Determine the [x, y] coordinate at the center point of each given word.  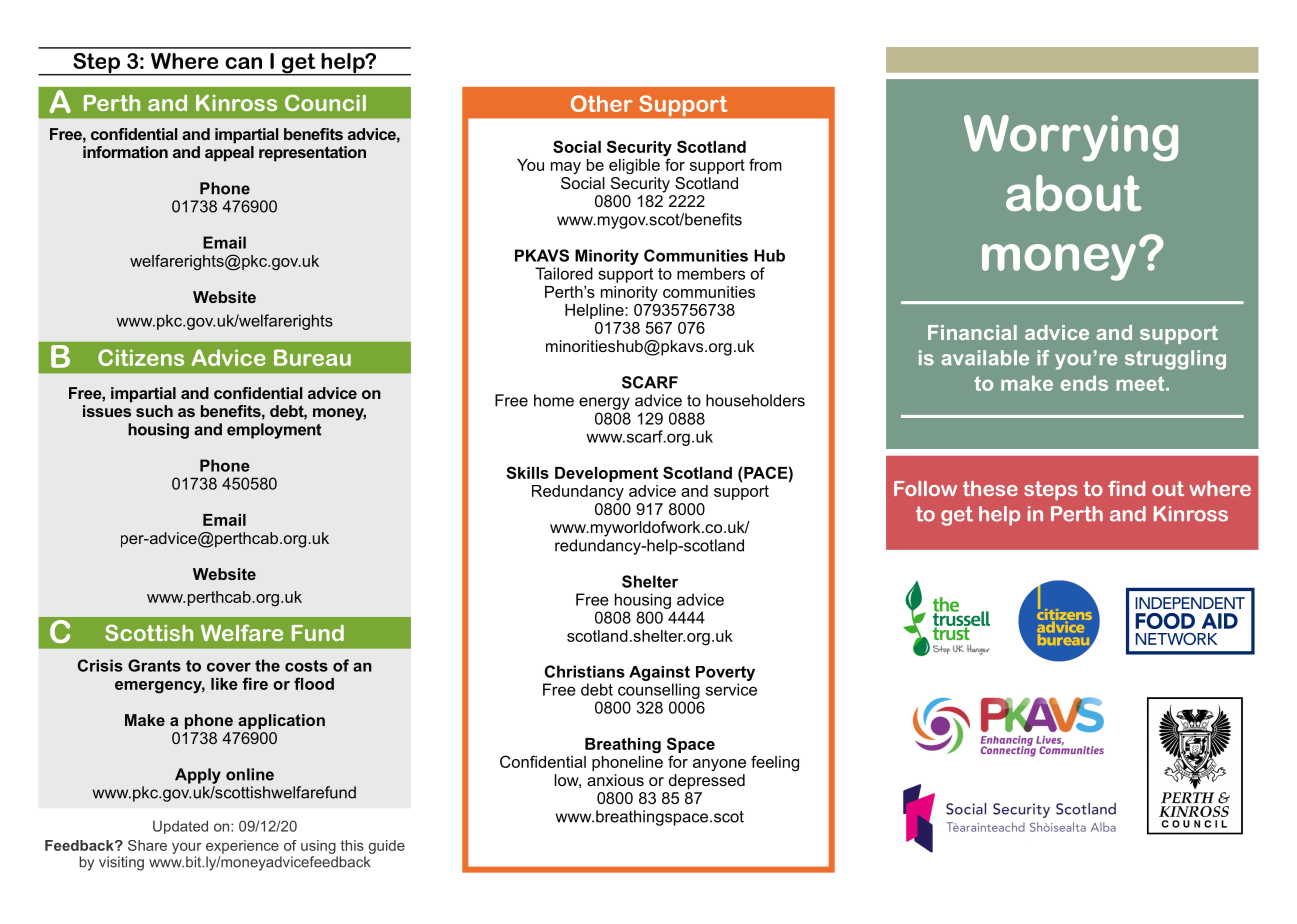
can [243, 63]
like [224, 684]
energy [604, 403]
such [154, 411]
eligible [634, 167]
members [711, 273]
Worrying [1071, 138]
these [990, 488]
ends [1084, 383]
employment [274, 431]
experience [242, 847]
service [731, 689]
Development [606, 474]
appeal [229, 152]
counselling [659, 691]
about [1074, 193]
